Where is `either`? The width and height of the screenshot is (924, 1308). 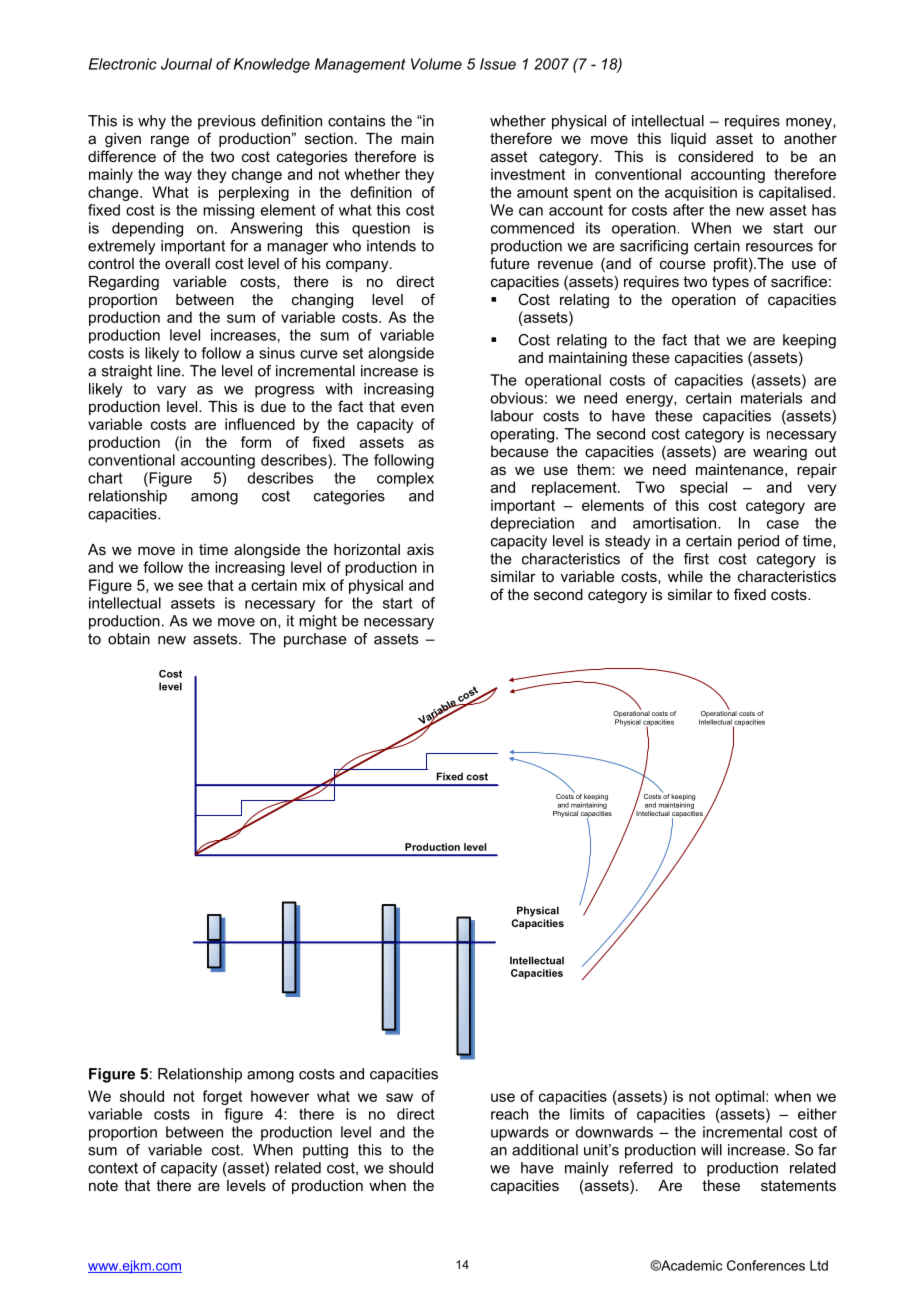 either is located at coordinates (817, 1114).
